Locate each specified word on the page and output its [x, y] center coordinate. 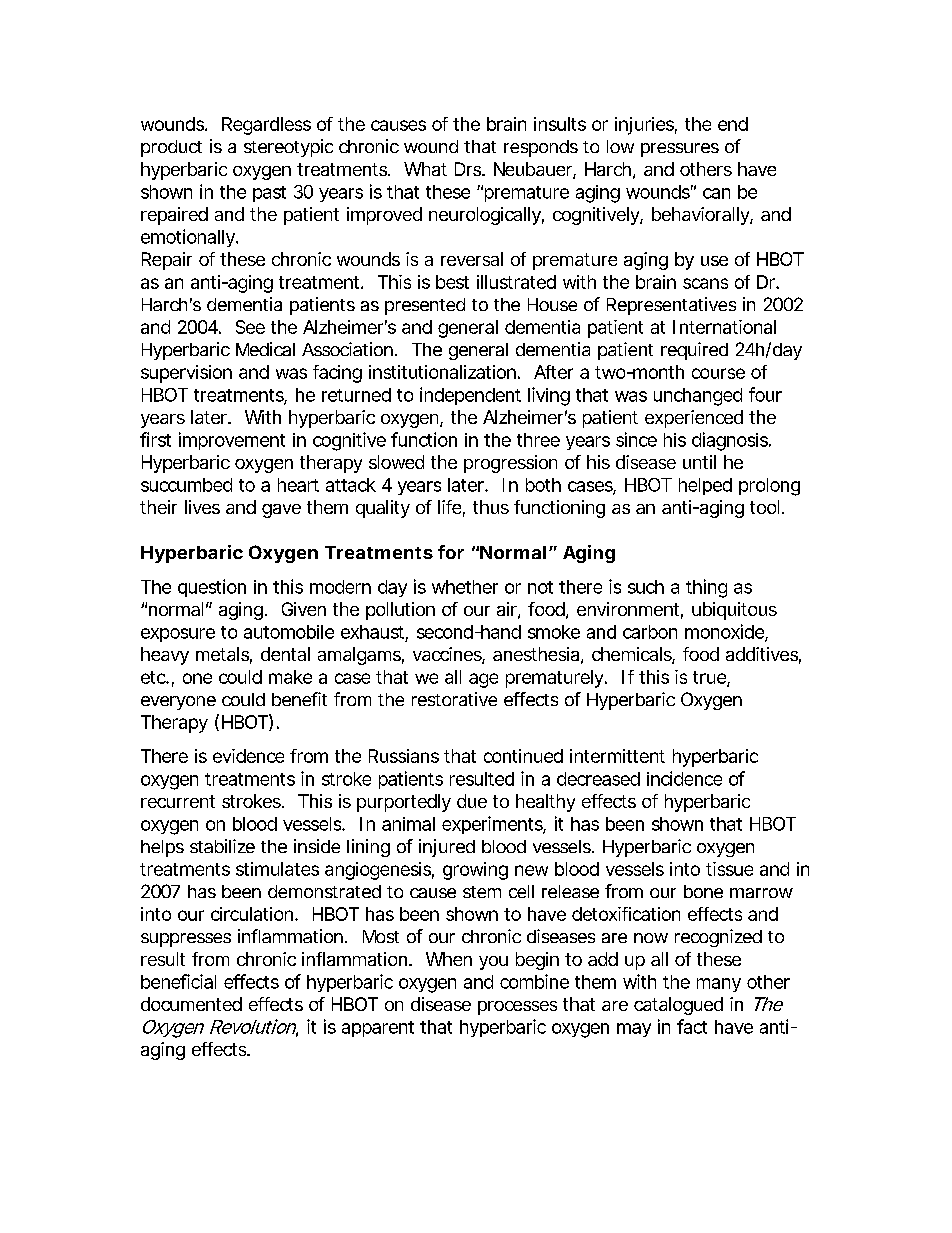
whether [465, 587]
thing [706, 588]
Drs [469, 169]
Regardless [266, 126]
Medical [265, 349]
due [472, 801]
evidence [248, 756]
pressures [680, 150]
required [694, 351]
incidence [684, 778]
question [212, 588]
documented [191, 1004]
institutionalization [442, 372]
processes [517, 1008]
